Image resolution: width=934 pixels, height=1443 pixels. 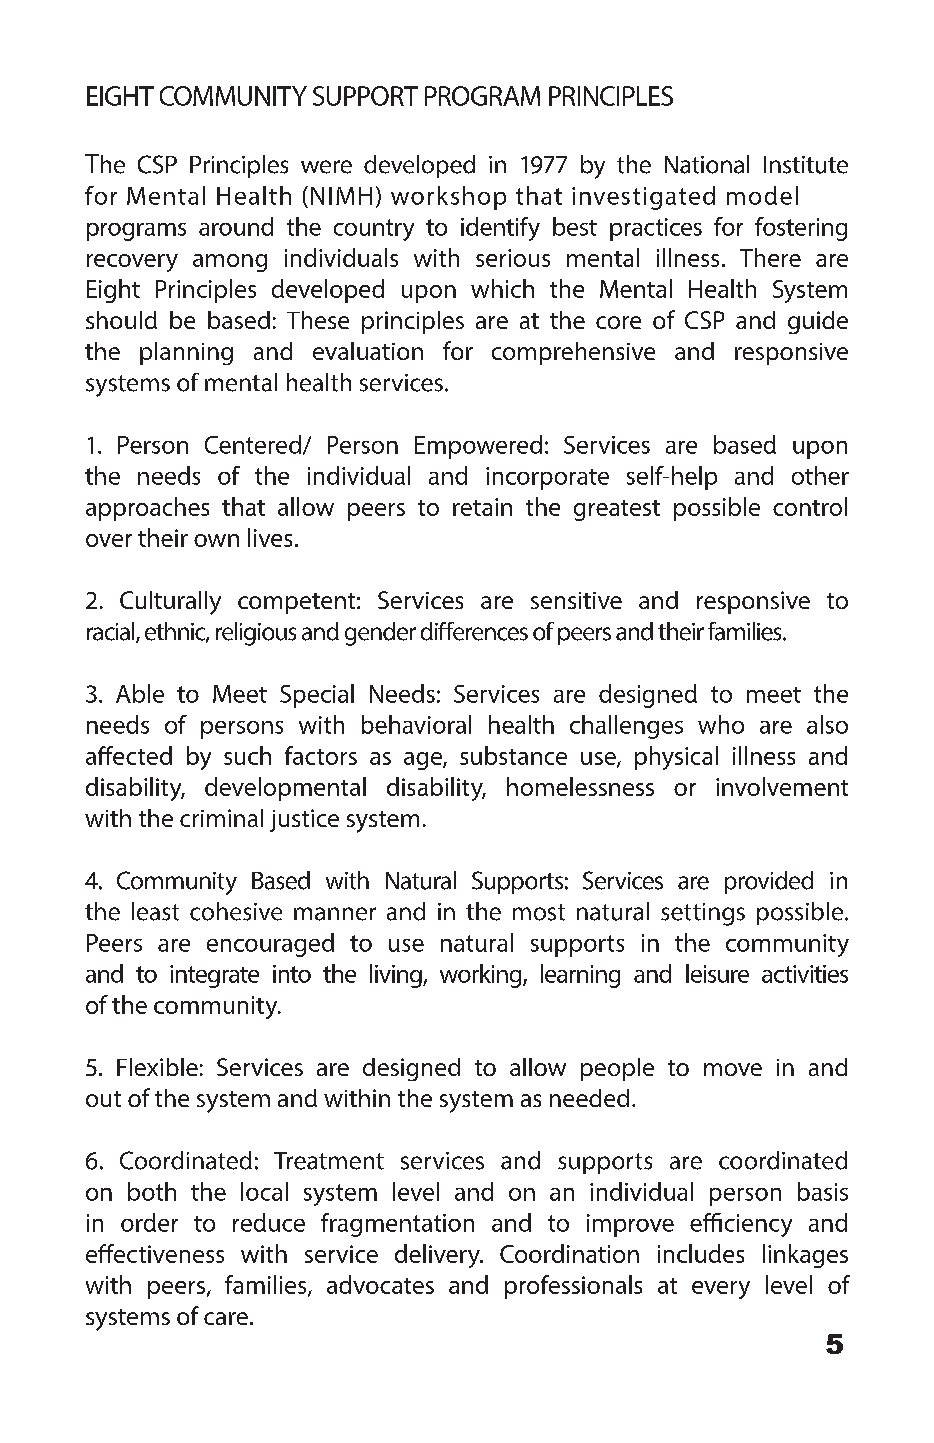 I want to click on delivery, so click(x=438, y=1256).
